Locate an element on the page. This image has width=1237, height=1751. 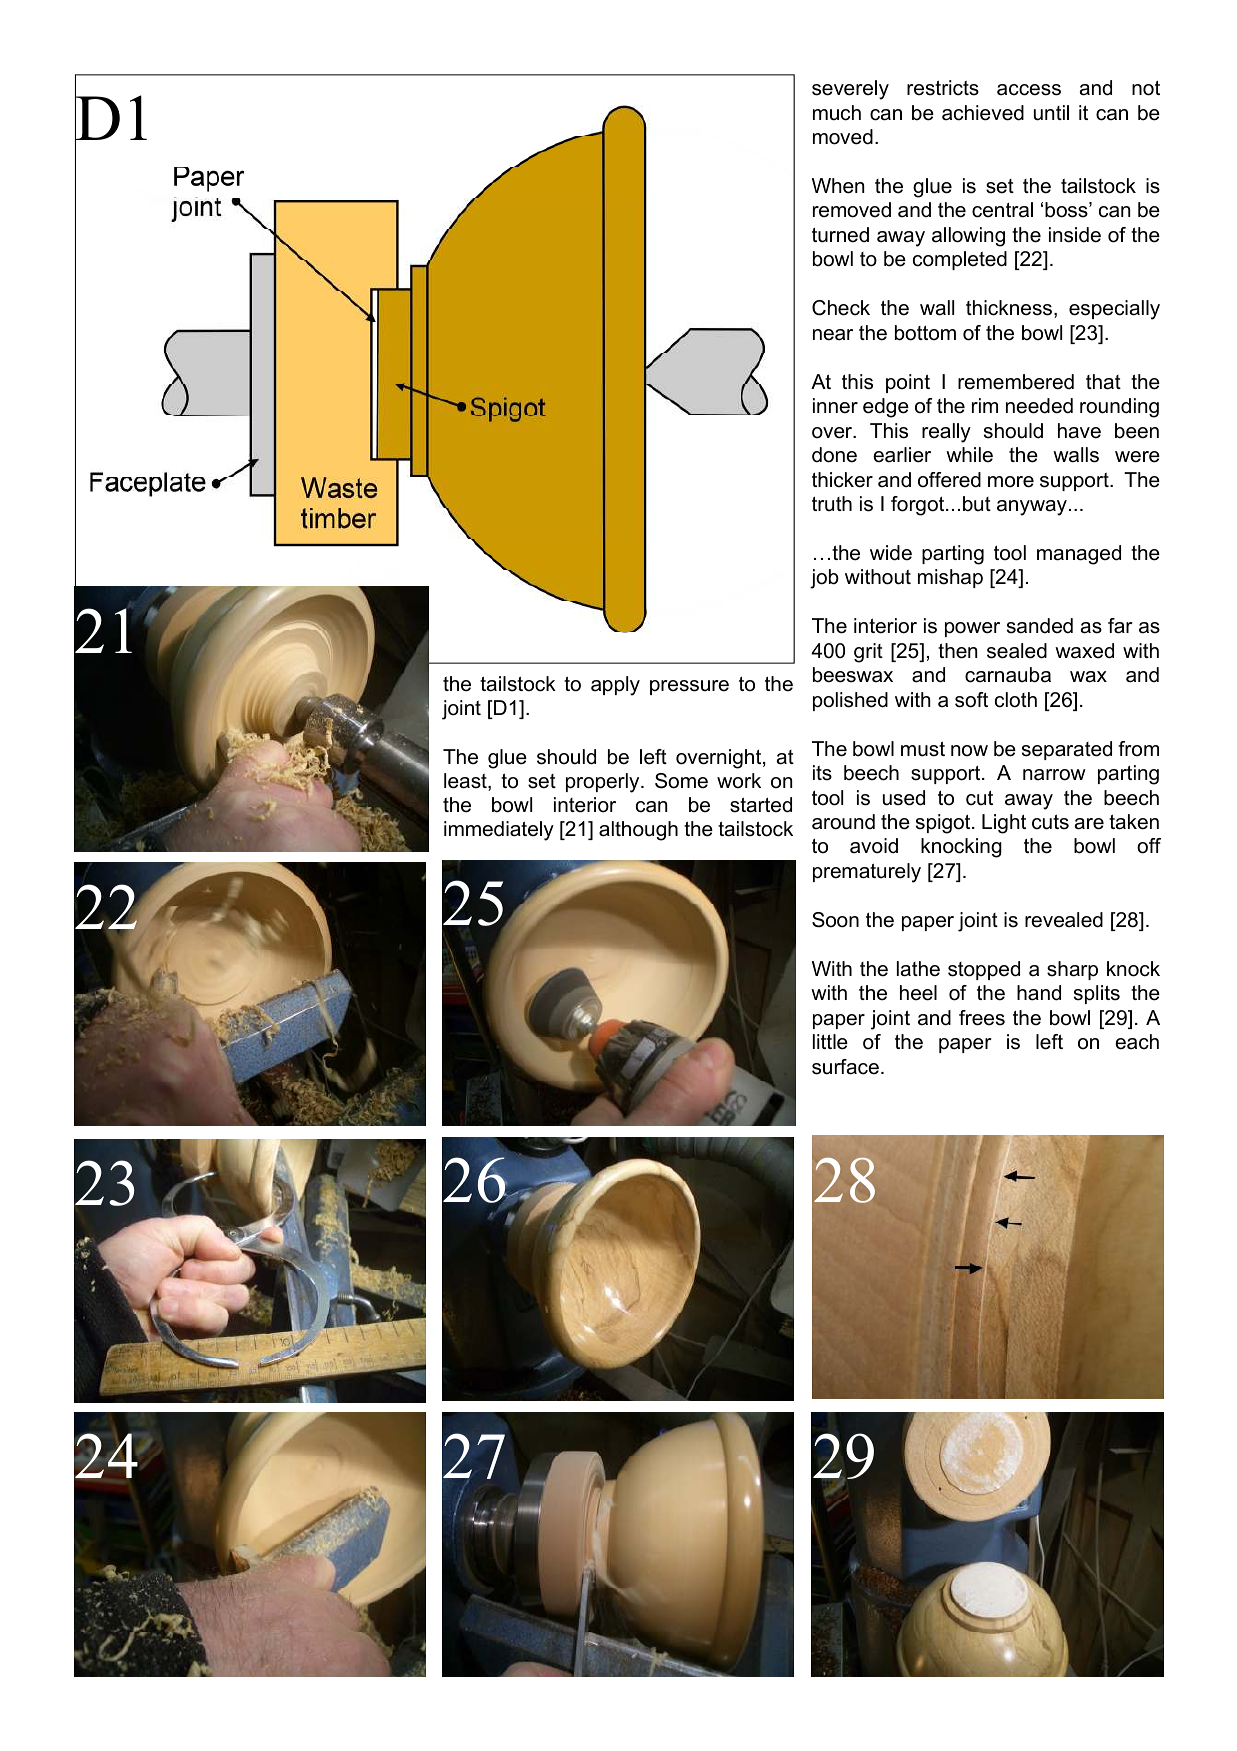
severely is located at coordinates (850, 90).
